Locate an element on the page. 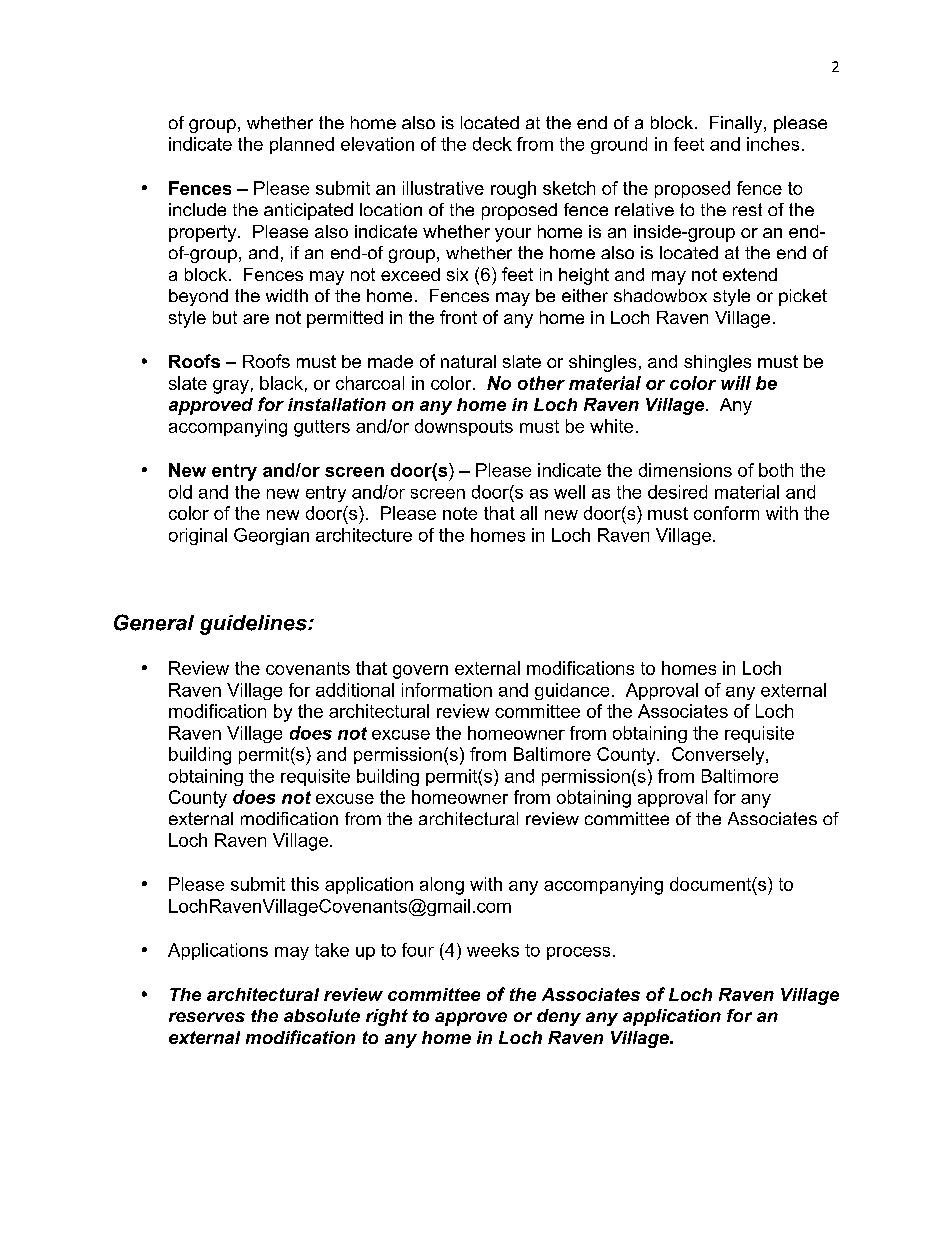 This document has height=1233, width=952. weeks is located at coordinates (493, 950).
